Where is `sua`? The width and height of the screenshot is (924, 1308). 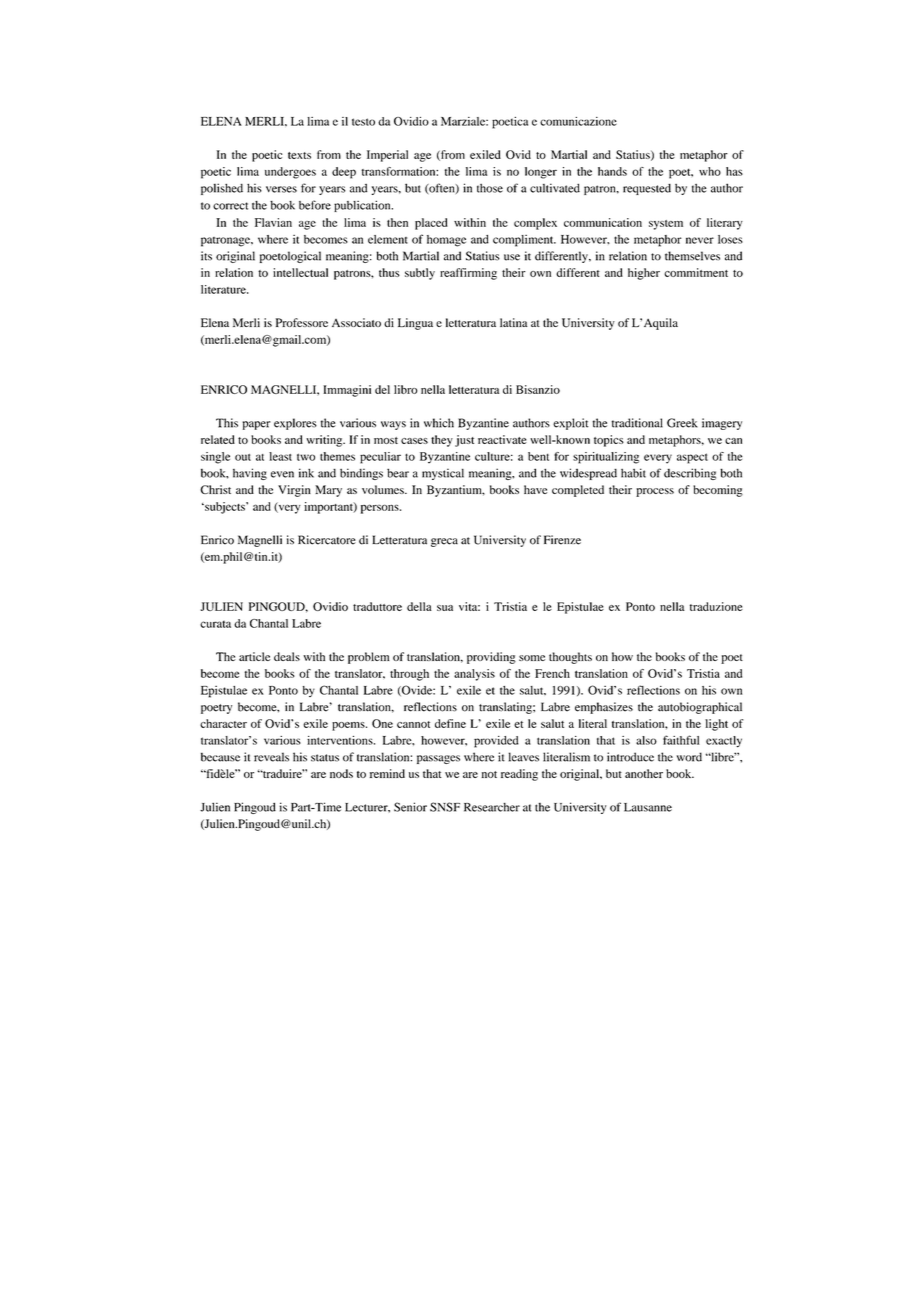
sua is located at coordinates (445, 608).
